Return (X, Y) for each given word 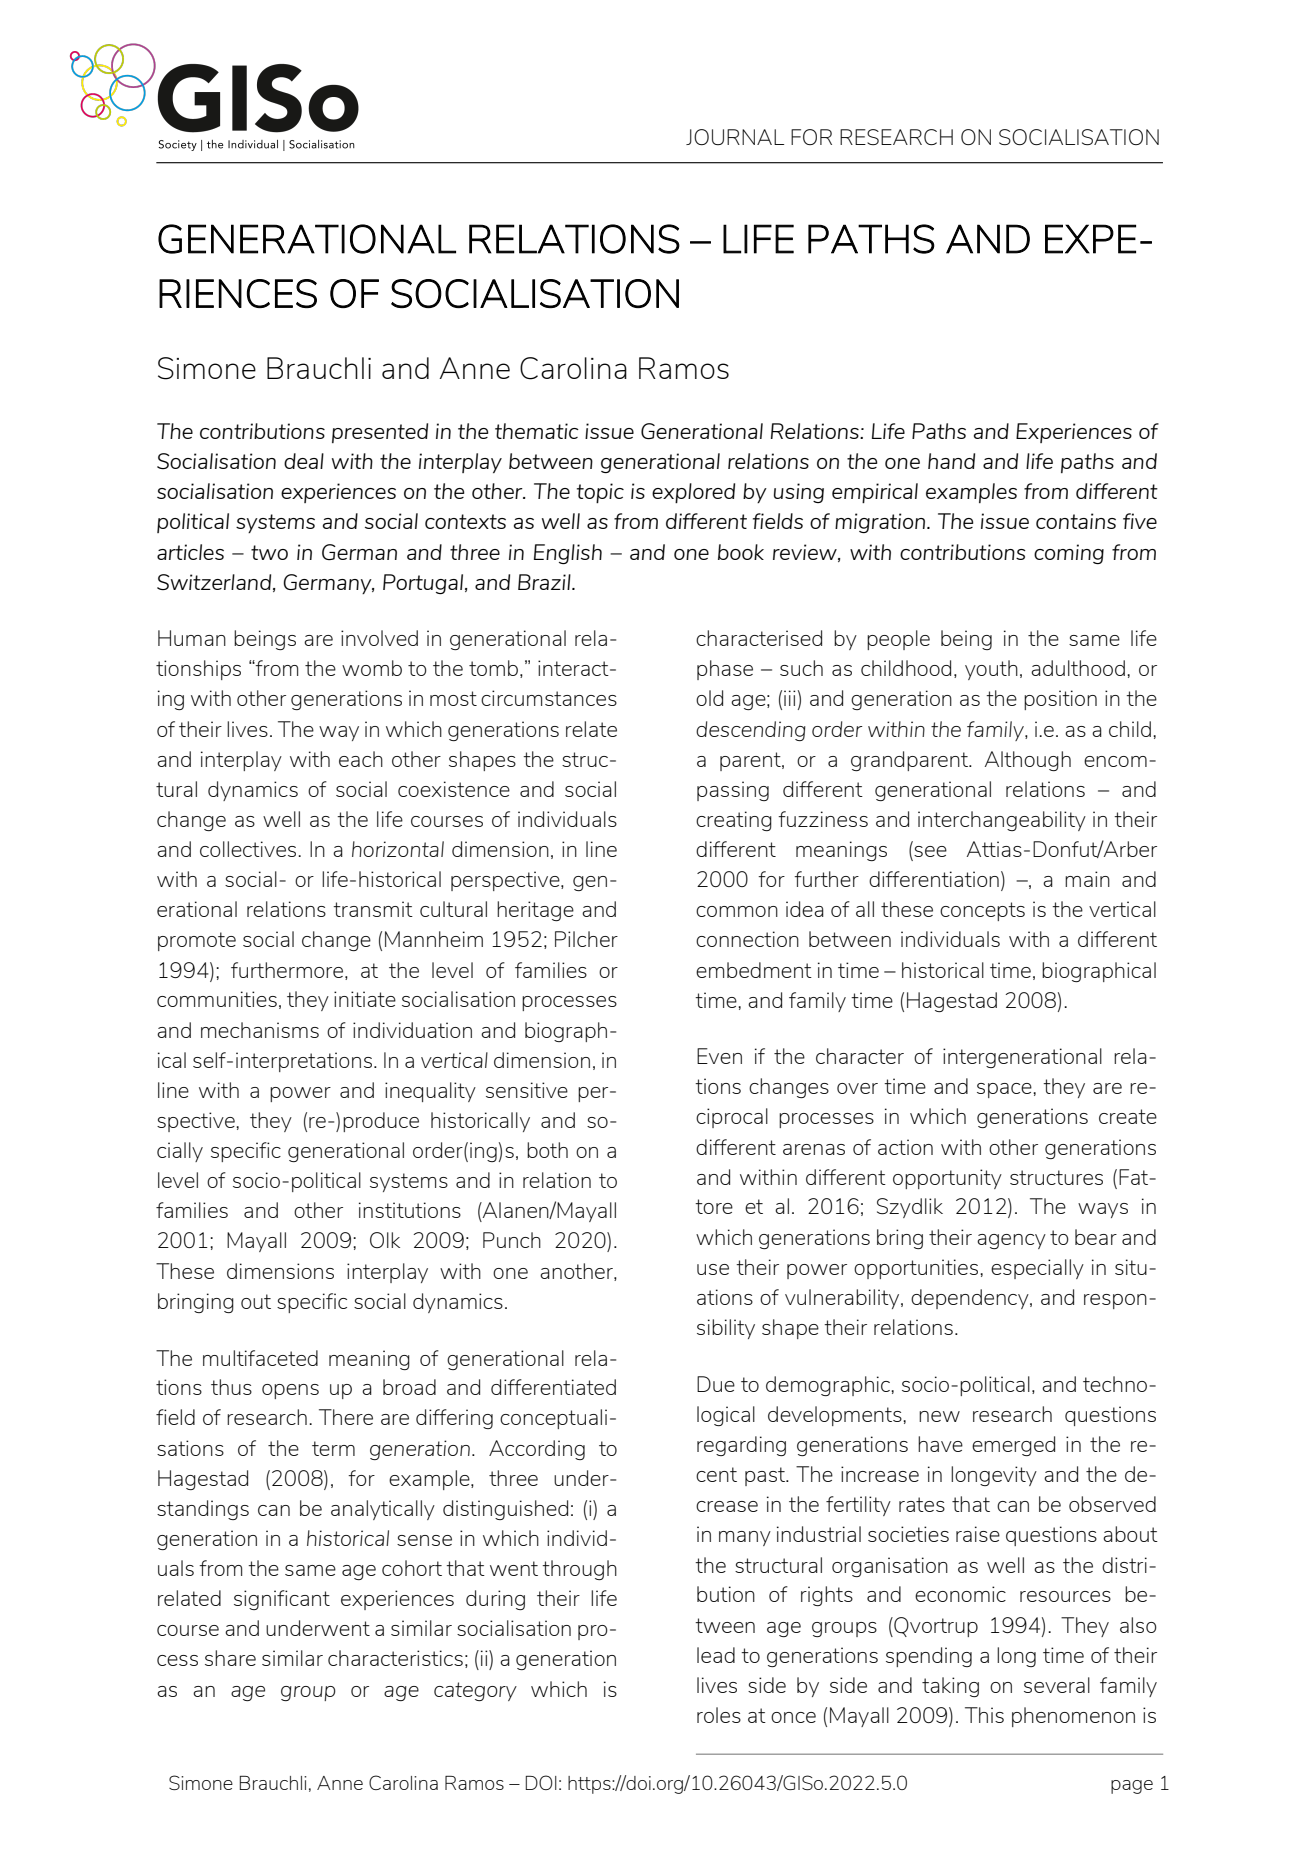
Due (716, 1384)
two (269, 552)
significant (282, 1600)
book (741, 552)
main (1087, 879)
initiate (365, 999)
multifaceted (260, 1358)
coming (1069, 554)
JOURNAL (735, 137)
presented (380, 433)
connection (747, 939)
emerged (1013, 1446)
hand (951, 461)
